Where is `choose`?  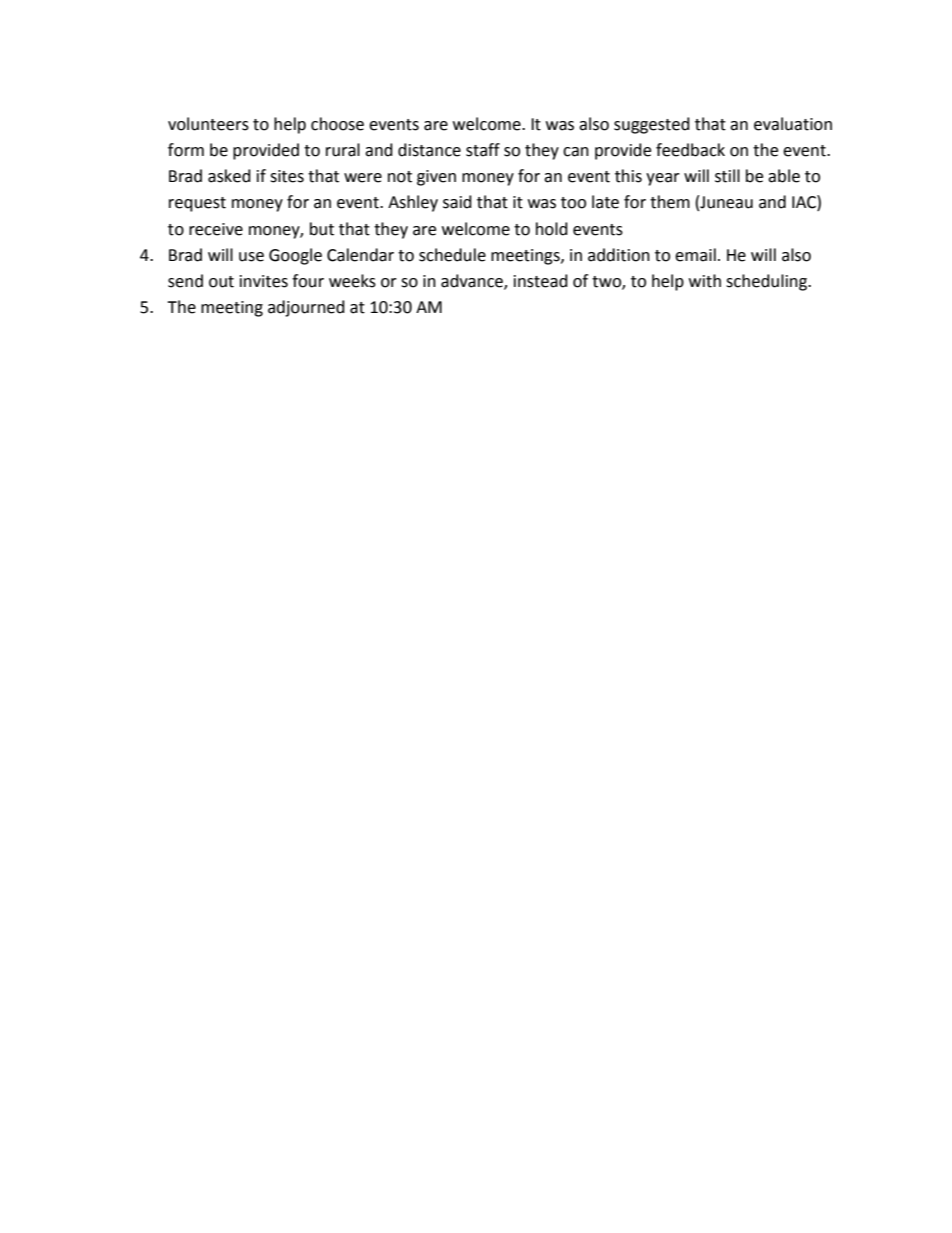 choose is located at coordinates (337, 124).
